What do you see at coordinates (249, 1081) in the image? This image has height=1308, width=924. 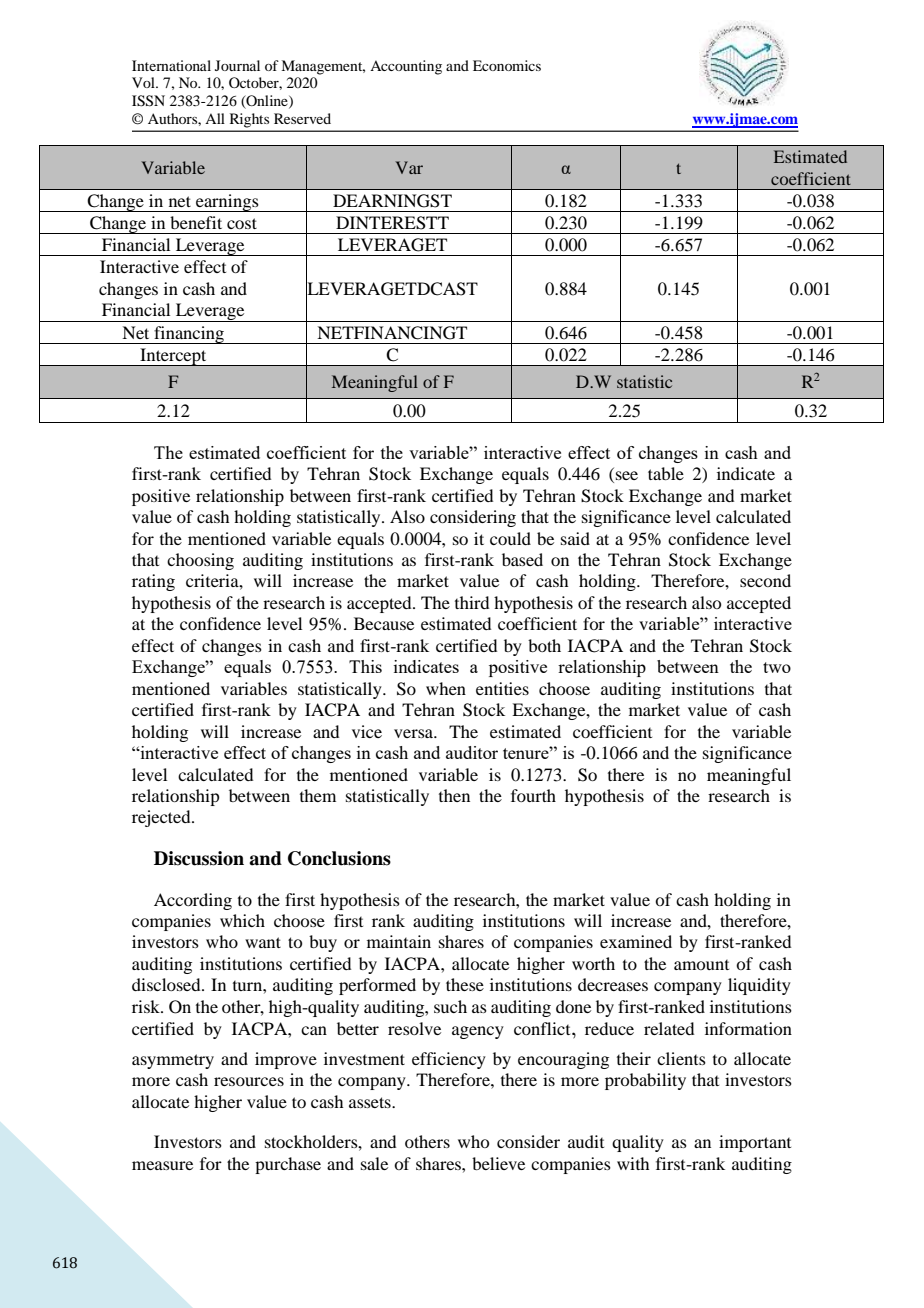 I see `resources` at bounding box center [249, 1081].
